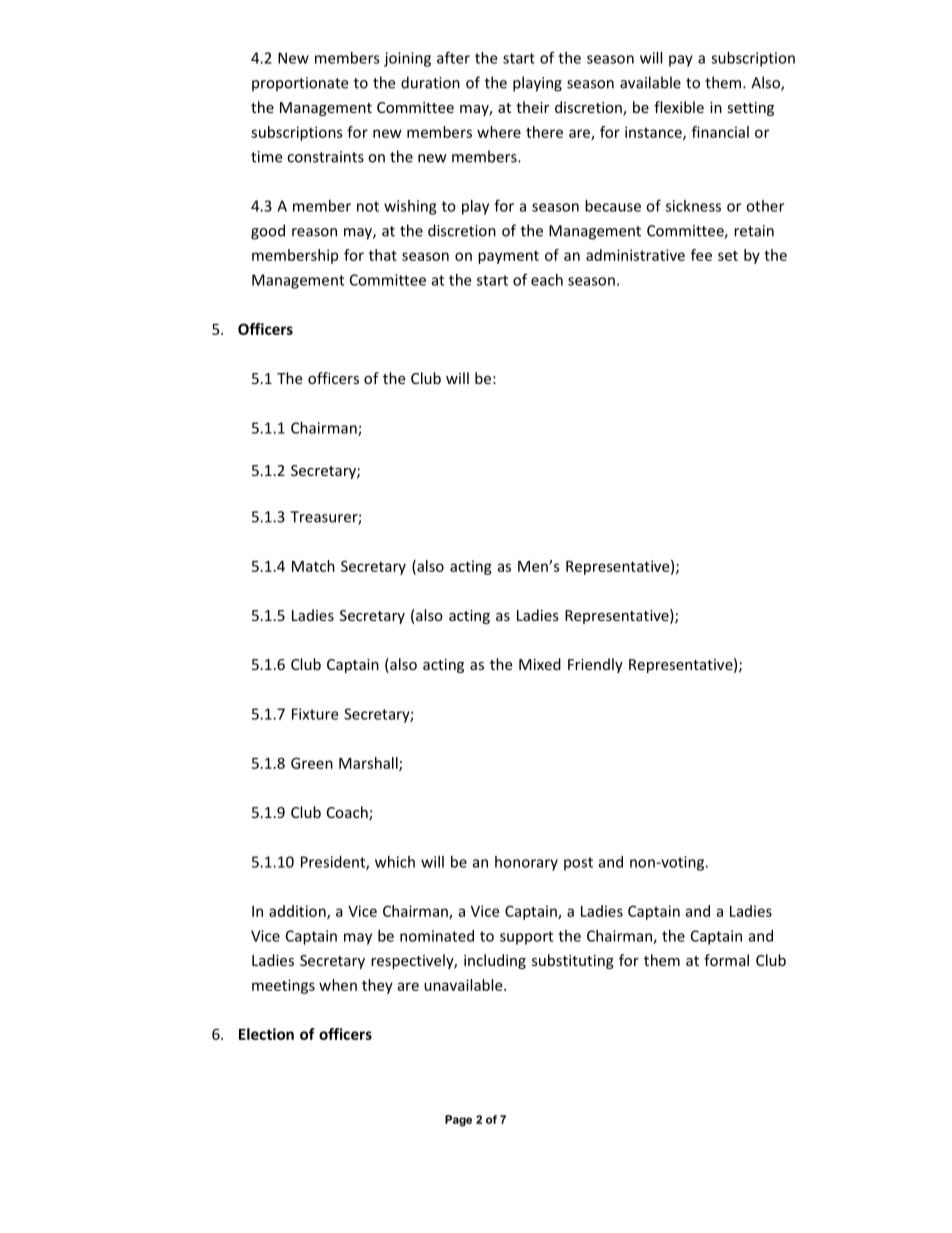 This document has height=1233, width=952. I want to click on proportionate, so click(300, 84).
